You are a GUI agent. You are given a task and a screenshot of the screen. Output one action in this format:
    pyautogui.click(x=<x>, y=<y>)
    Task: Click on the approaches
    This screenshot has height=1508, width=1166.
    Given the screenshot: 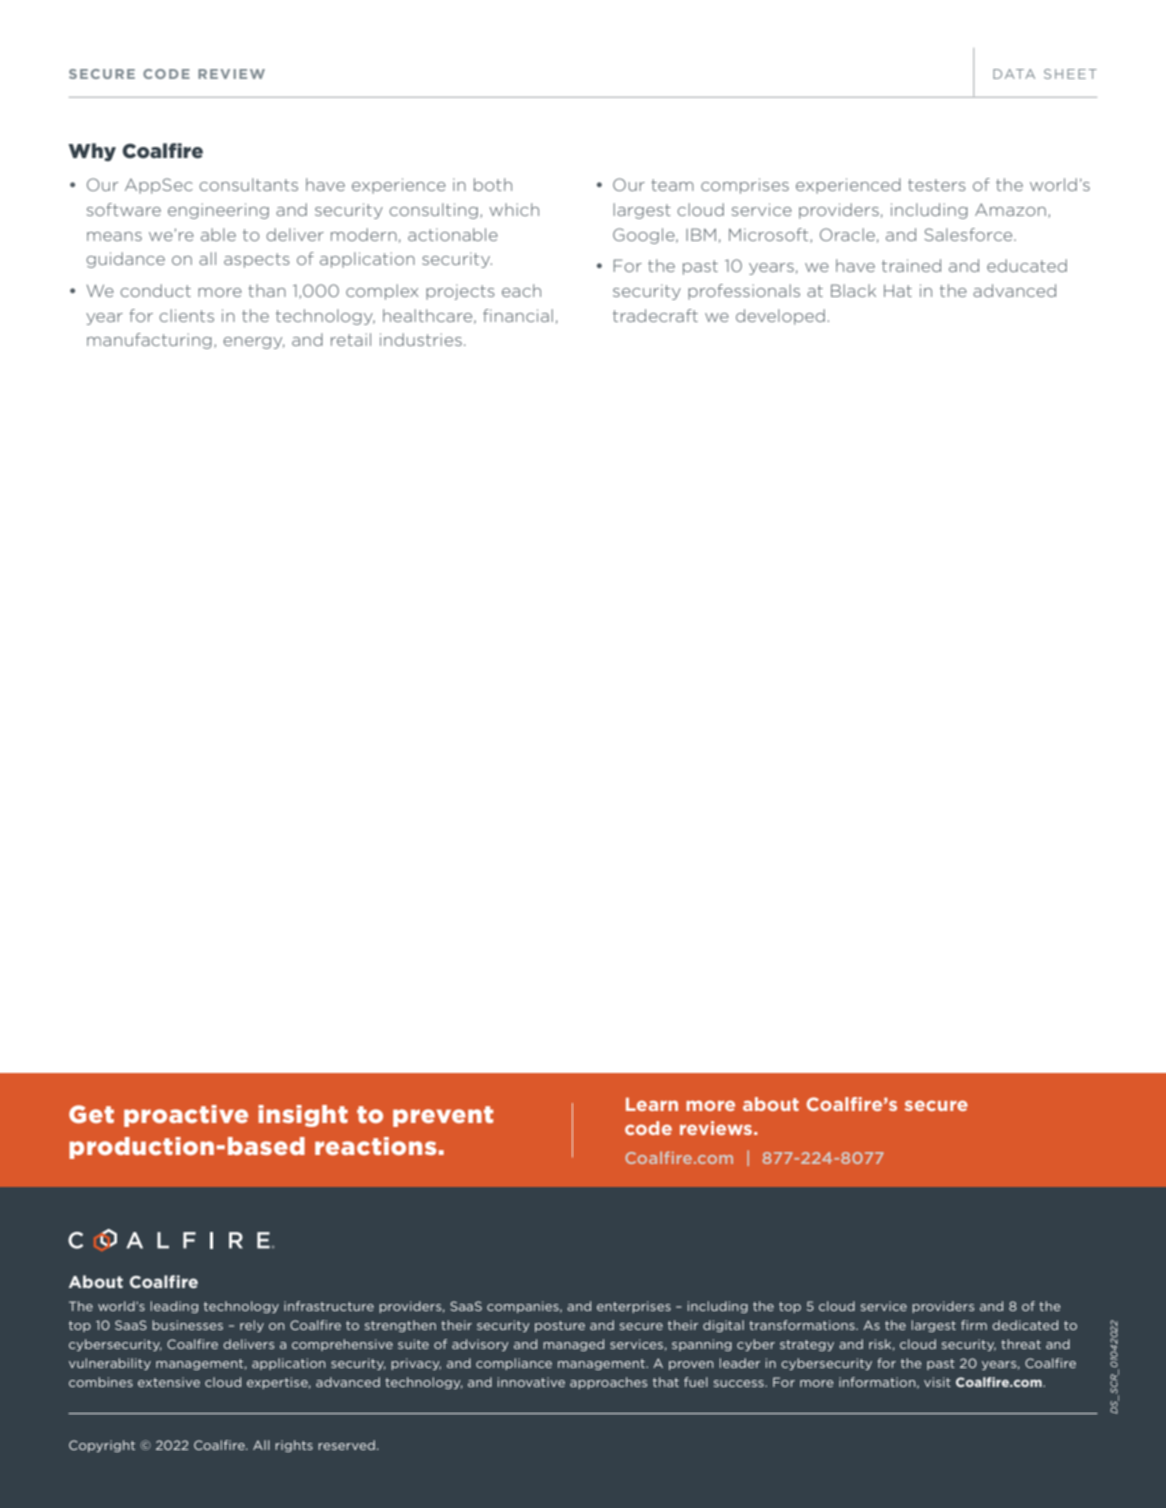 What is the action you would take?
    pyautogui.click(x=608, y=1383)
